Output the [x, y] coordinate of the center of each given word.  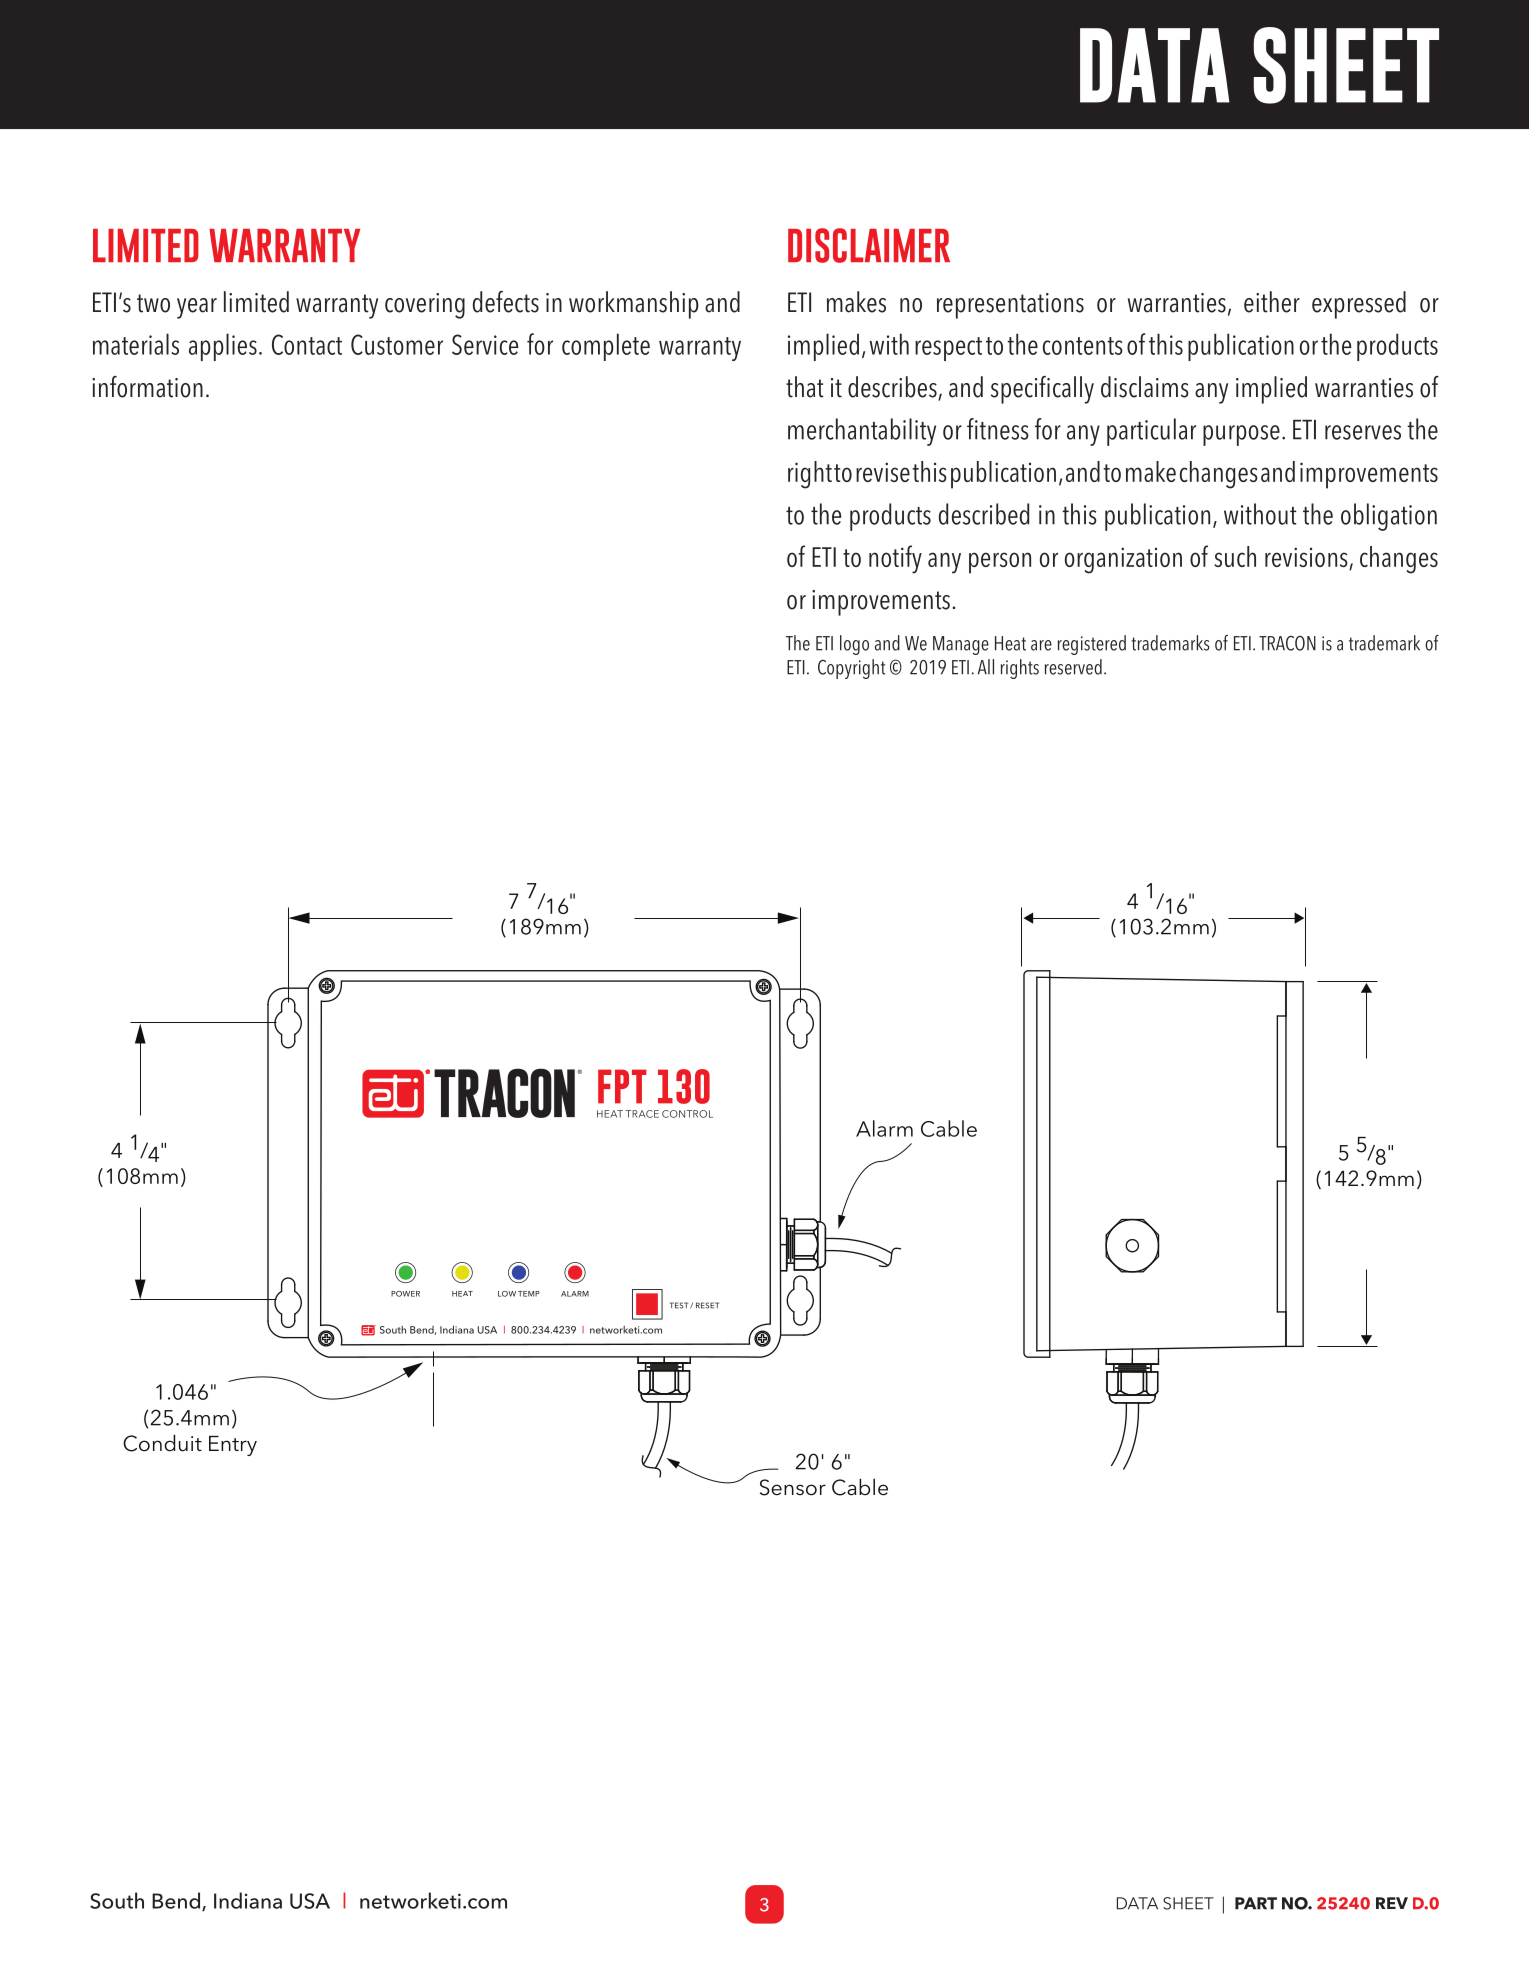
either [1272, 302]
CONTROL [687, 1114]
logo [854, 645]
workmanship [634, 305]
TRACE [642, 1114]
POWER [405, 1294]
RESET [707, 1305]
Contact [307, 344]
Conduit [162, 1443]
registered [1092, 645]
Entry [233, 1446]
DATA [1137, 1903]
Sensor [793, 1487]
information [147, 387]
